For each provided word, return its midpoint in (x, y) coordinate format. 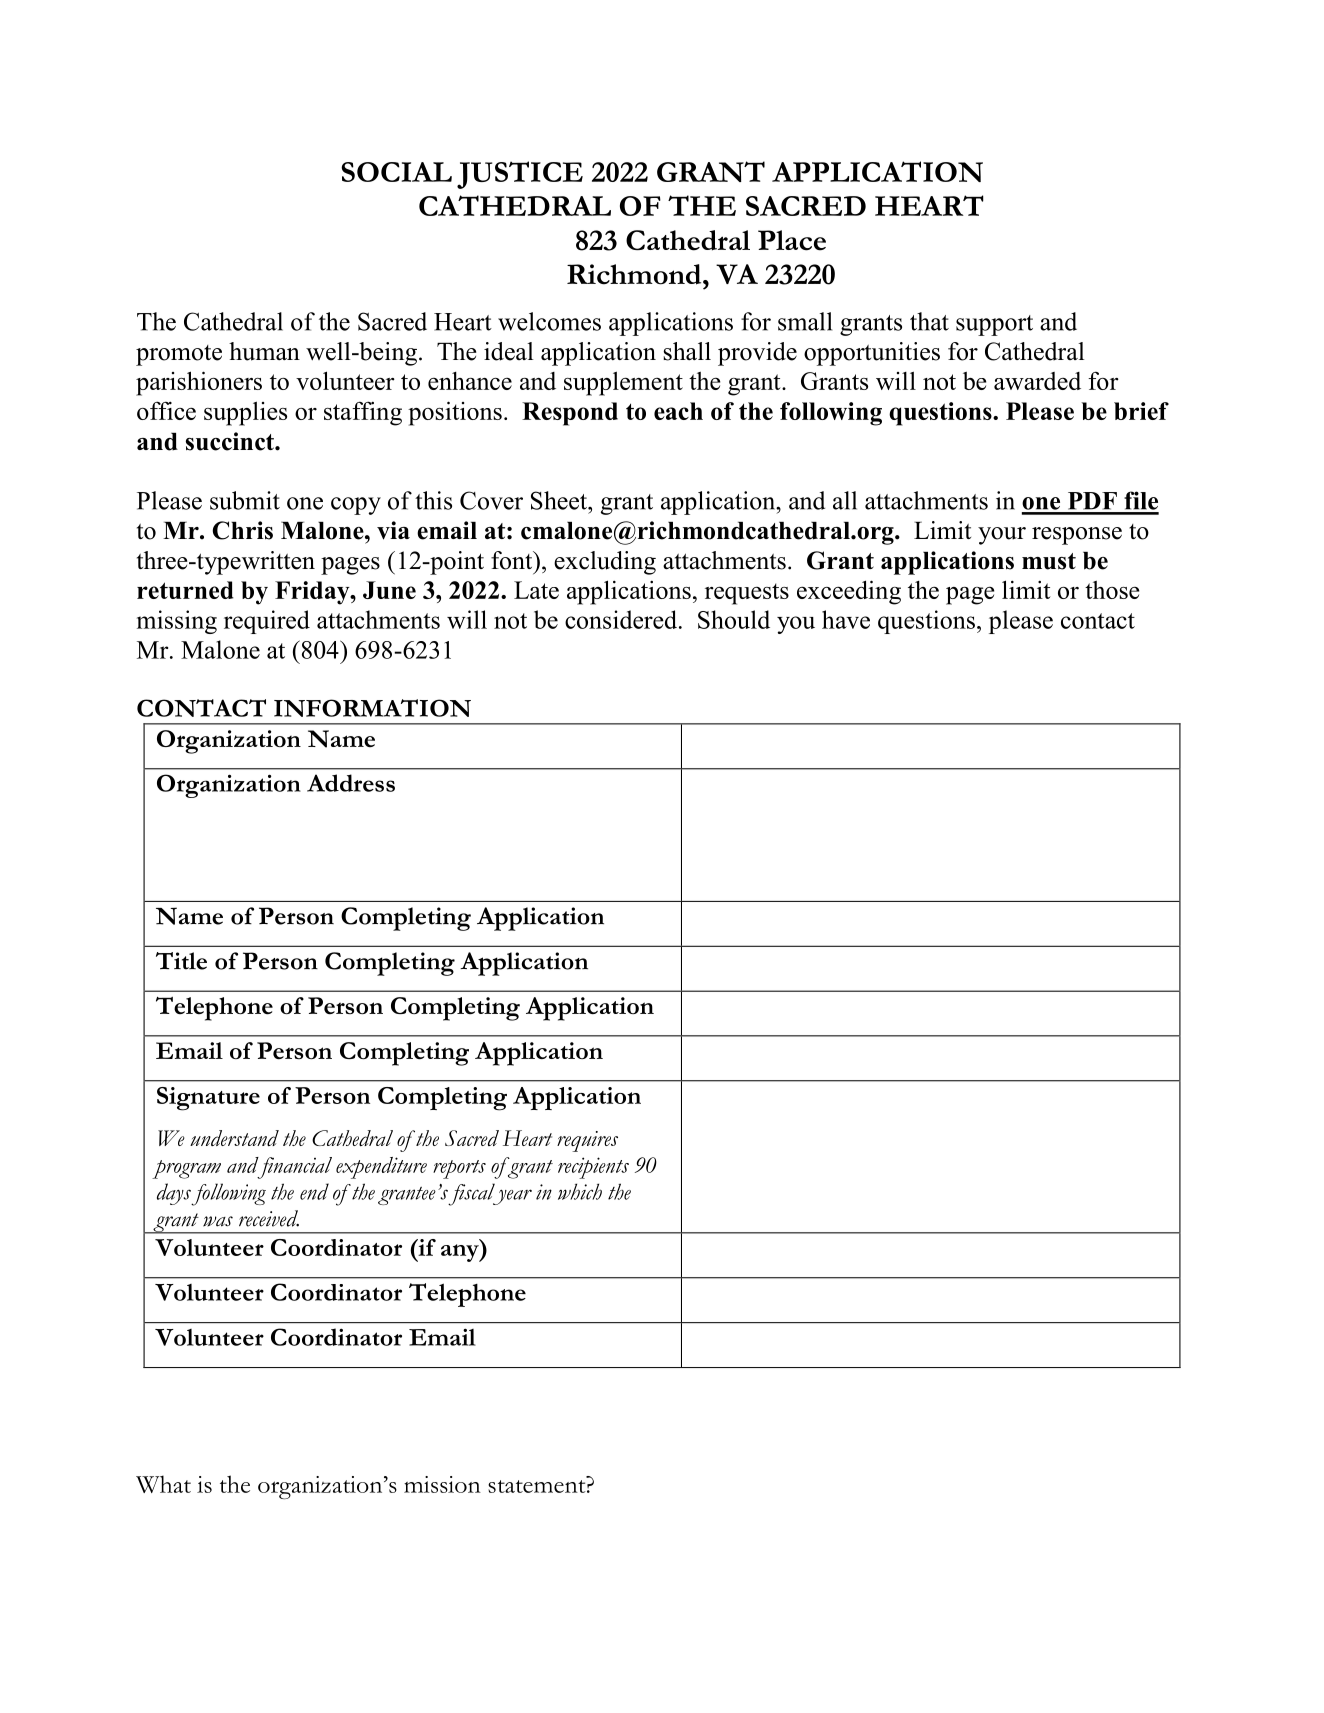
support (994, 325)
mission (442, 1484)
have (846, 619)
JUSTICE (520, 175)
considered (622, 619)
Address (351, 783)
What (163, 1484)
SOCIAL (396, 172)
